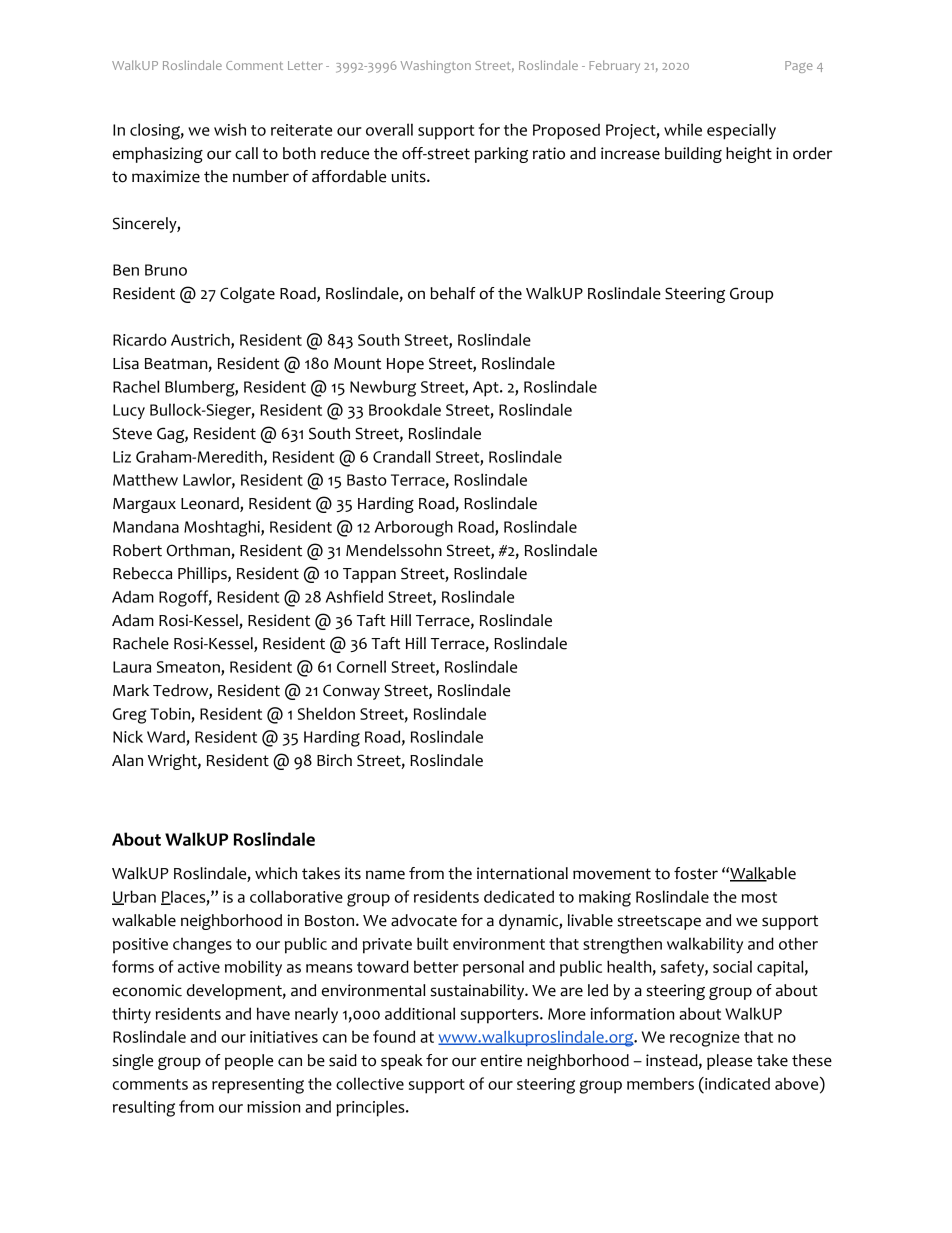 This screenshot has height=1233, width=952. I want to click on people, so click(249, 1062).
